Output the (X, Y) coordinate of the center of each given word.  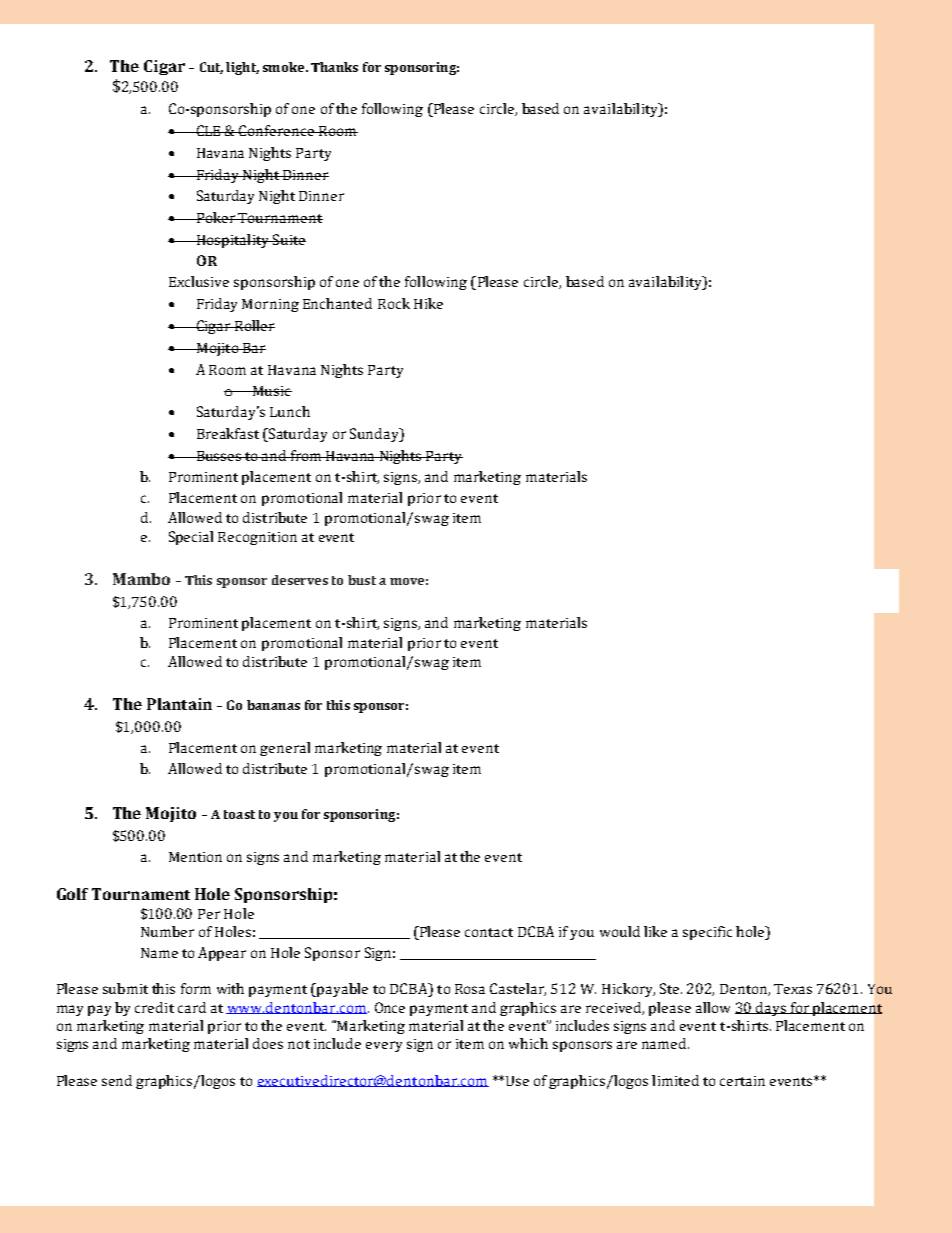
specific (707, 933)
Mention (195, 857)
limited (675, 1080)
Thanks (334, 67)
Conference (277, 130)
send (117, 1080)
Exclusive (199, 281)
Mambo (141, 579)
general (285, 749)
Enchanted (337, 303)
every (384, 1046)
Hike (428, 303)
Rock (394, 303)
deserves (300, 580)
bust (362, 580)
